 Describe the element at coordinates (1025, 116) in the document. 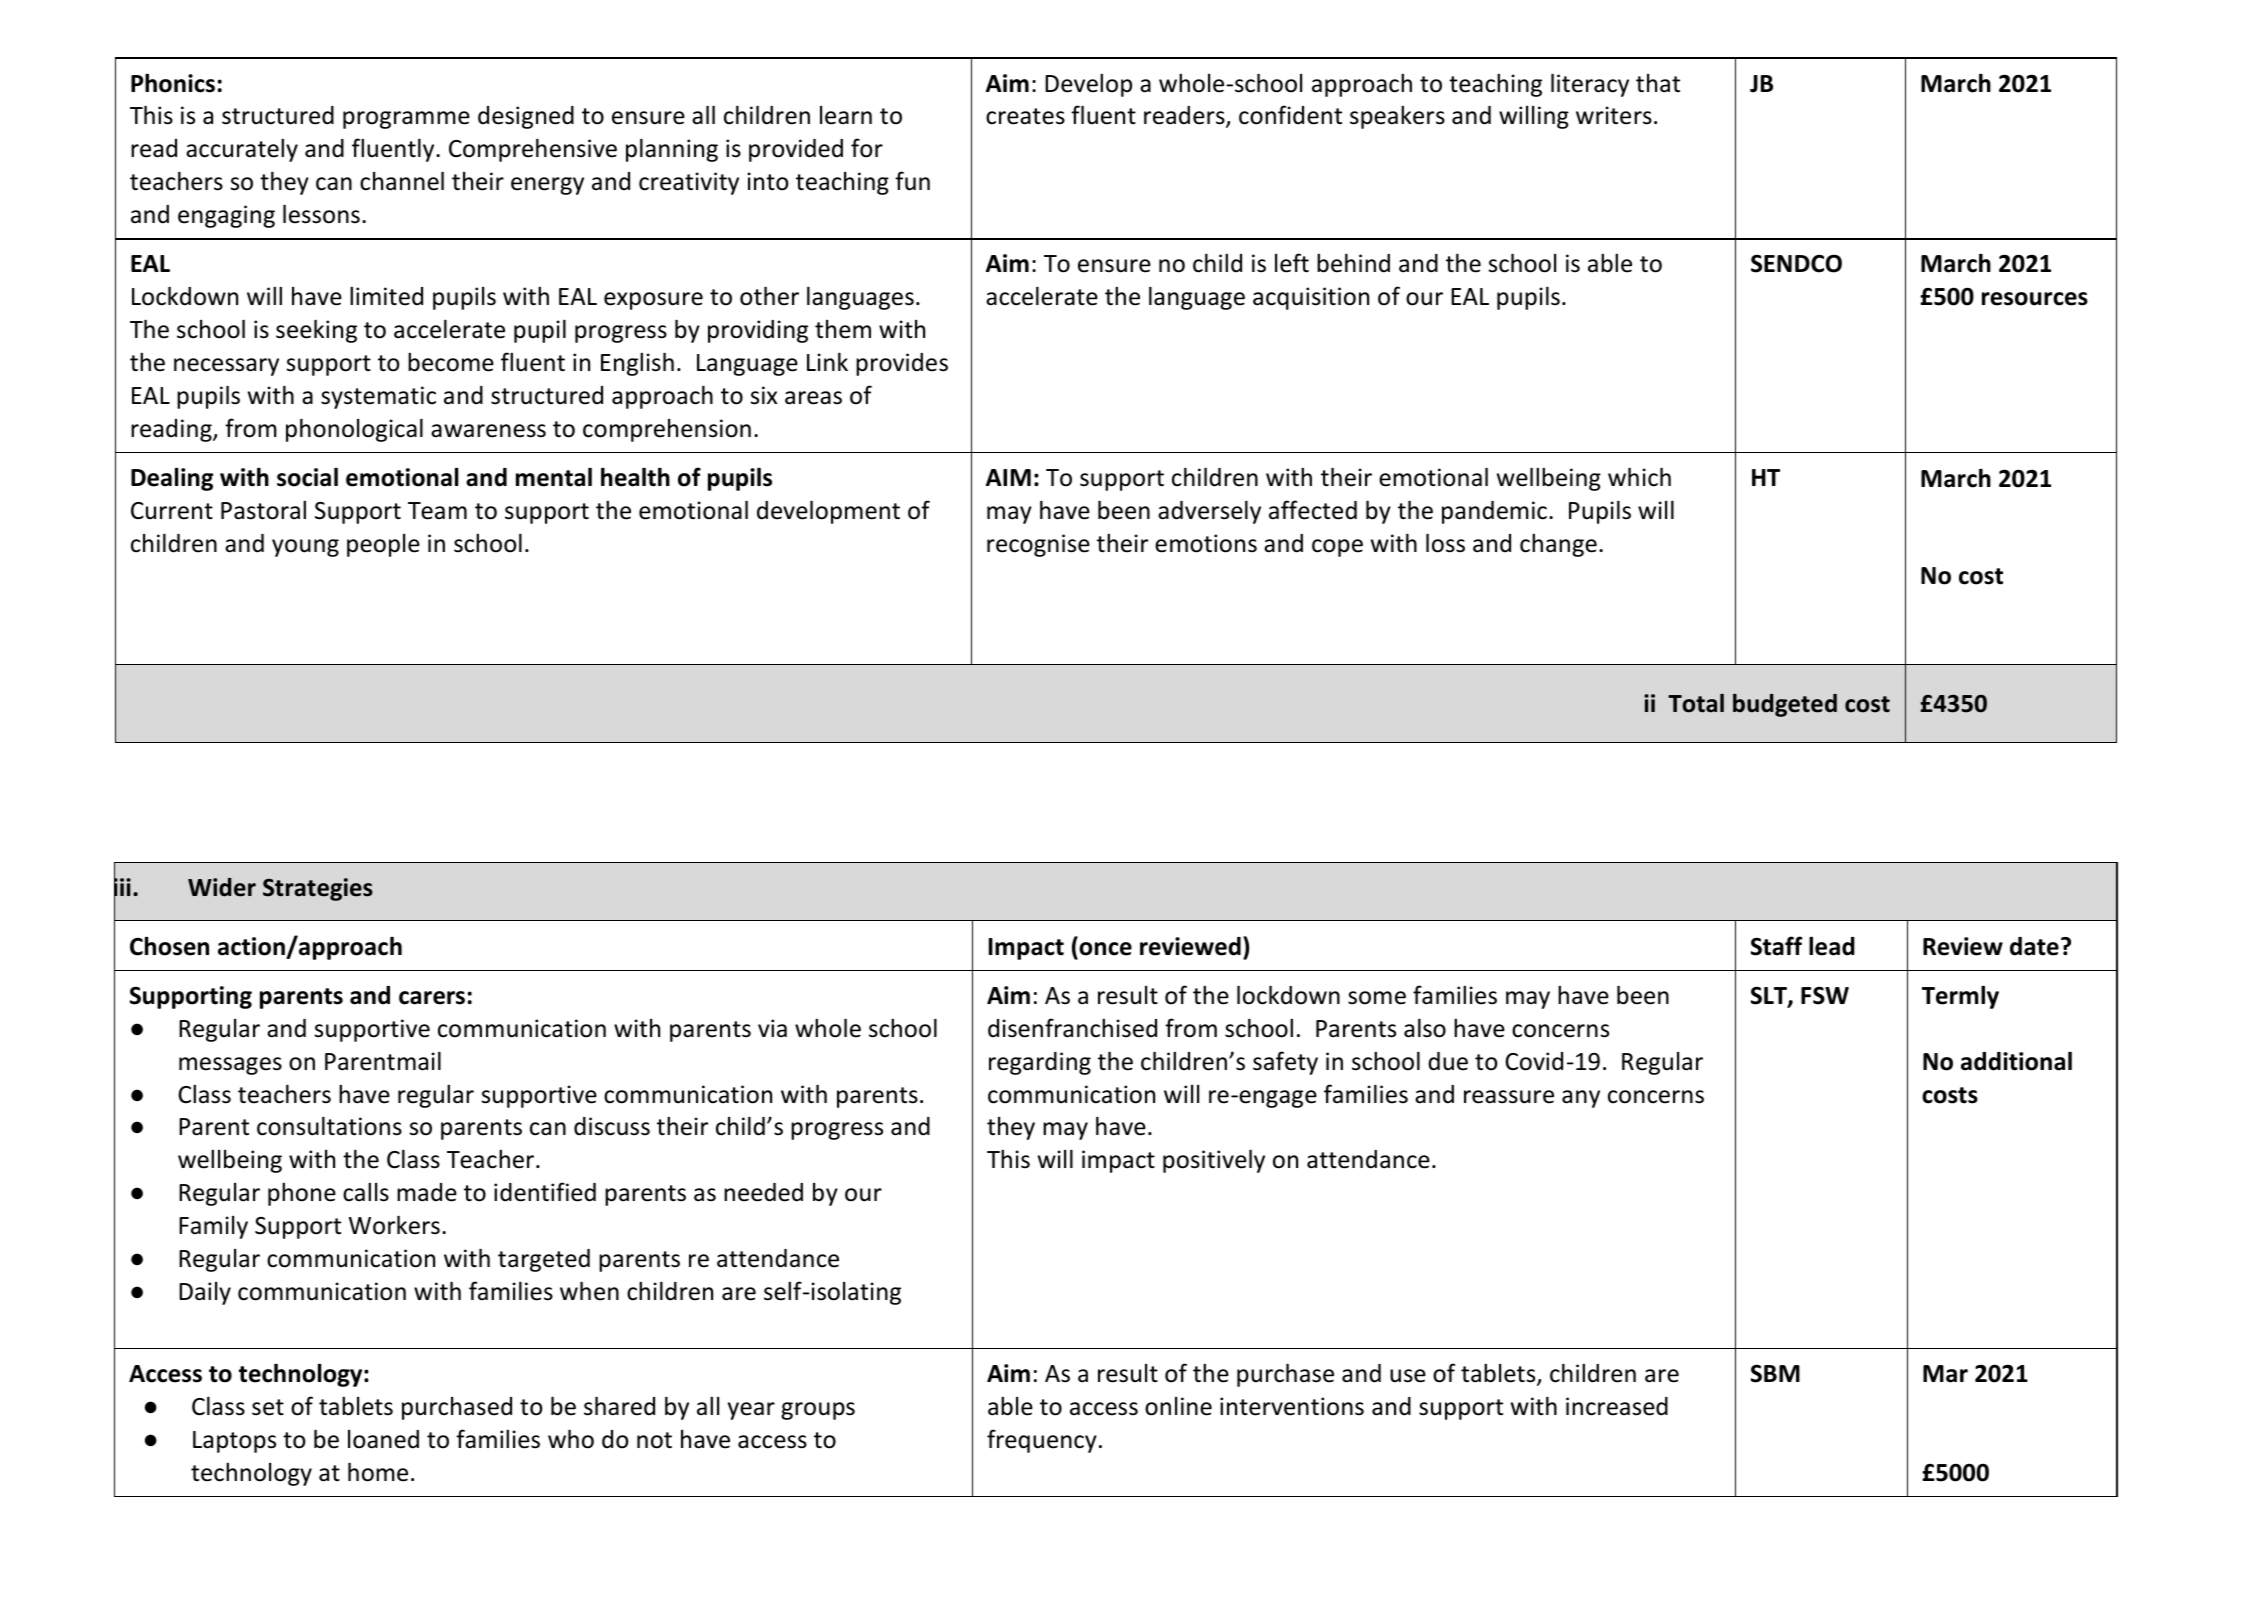

I see `creates` at that location.
